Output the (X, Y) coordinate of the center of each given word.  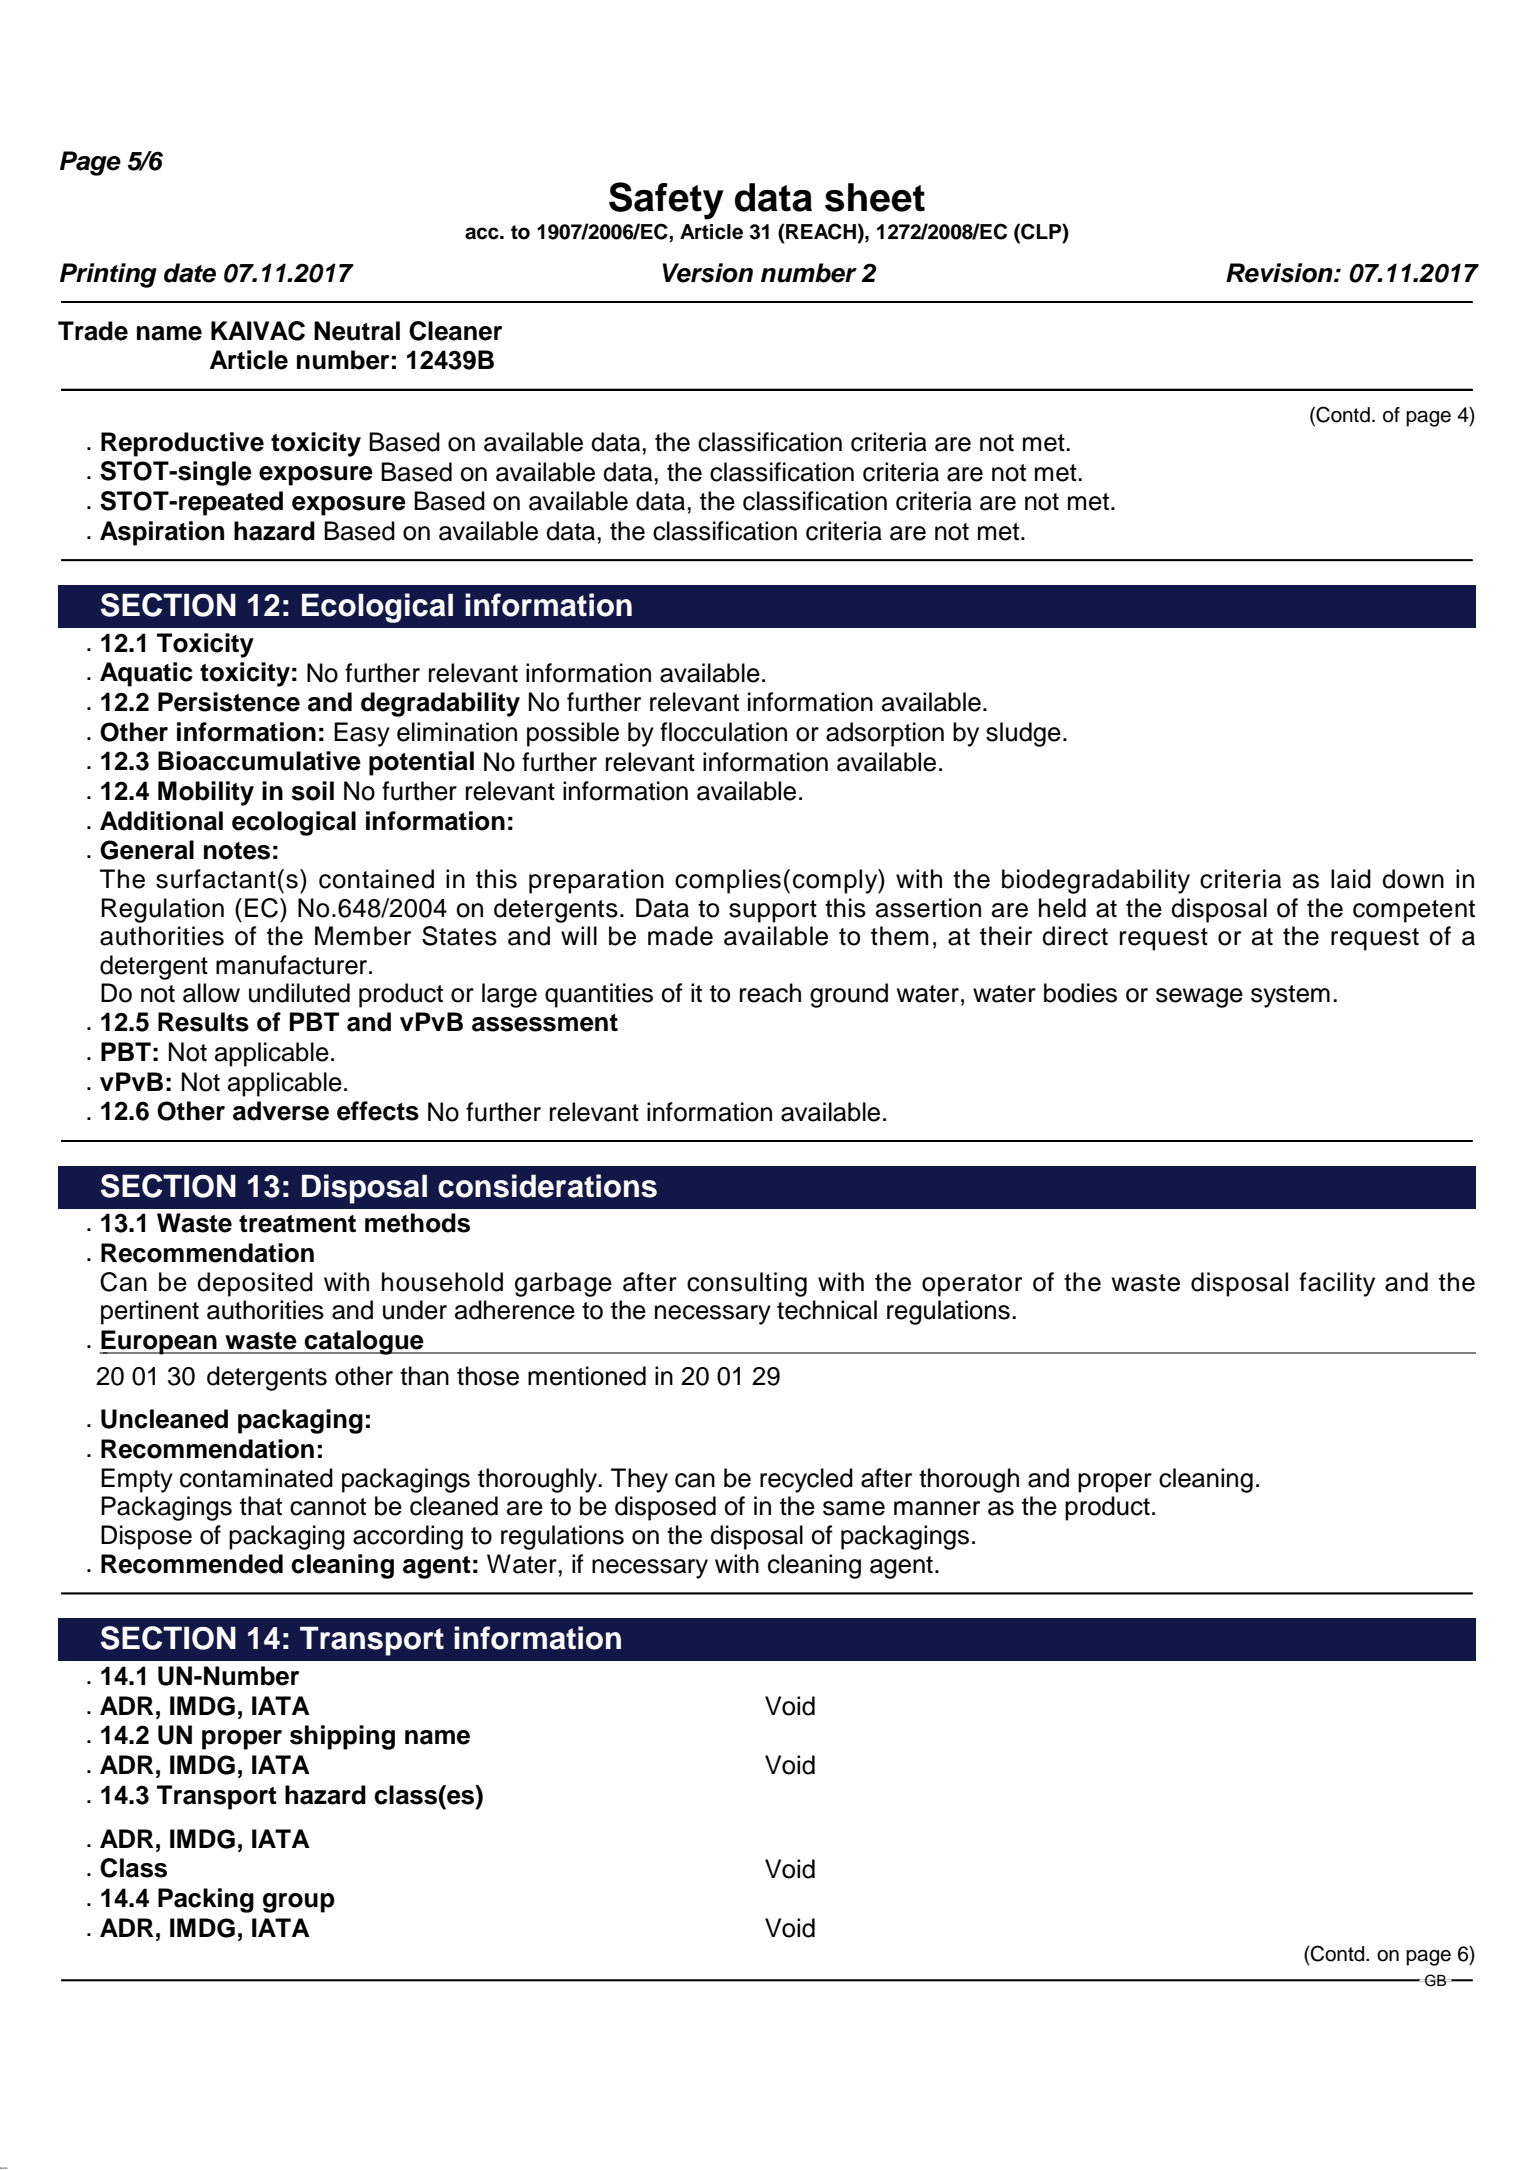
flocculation (723, 732)
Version (707, 273)
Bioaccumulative (259, 761)
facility (1337, 1284)
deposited (255, 1284)
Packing (206, 1900)
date (190, 273)
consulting (747, 1284)
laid (1351, 879)
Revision (1280, 273)
